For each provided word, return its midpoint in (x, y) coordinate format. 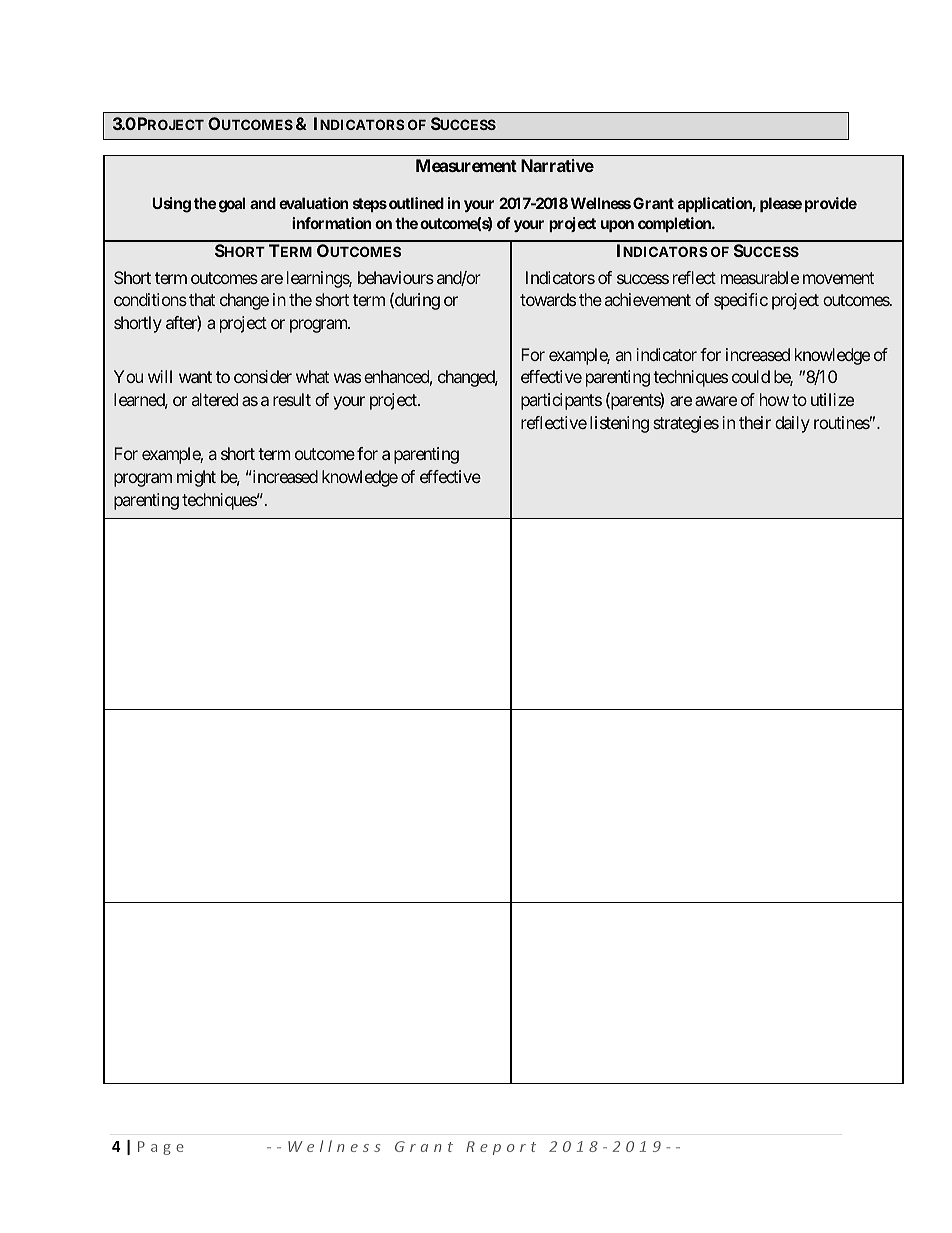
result (292, 399)
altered (215, 399)
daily (792, 424)
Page (161, 1148)
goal (232, 205)
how (774, 399)
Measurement (466, 165)
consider (263, 376)
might (196, 478)
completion (675, 224)
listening (619, 424)
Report (501, 1148)
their (755, 422)
